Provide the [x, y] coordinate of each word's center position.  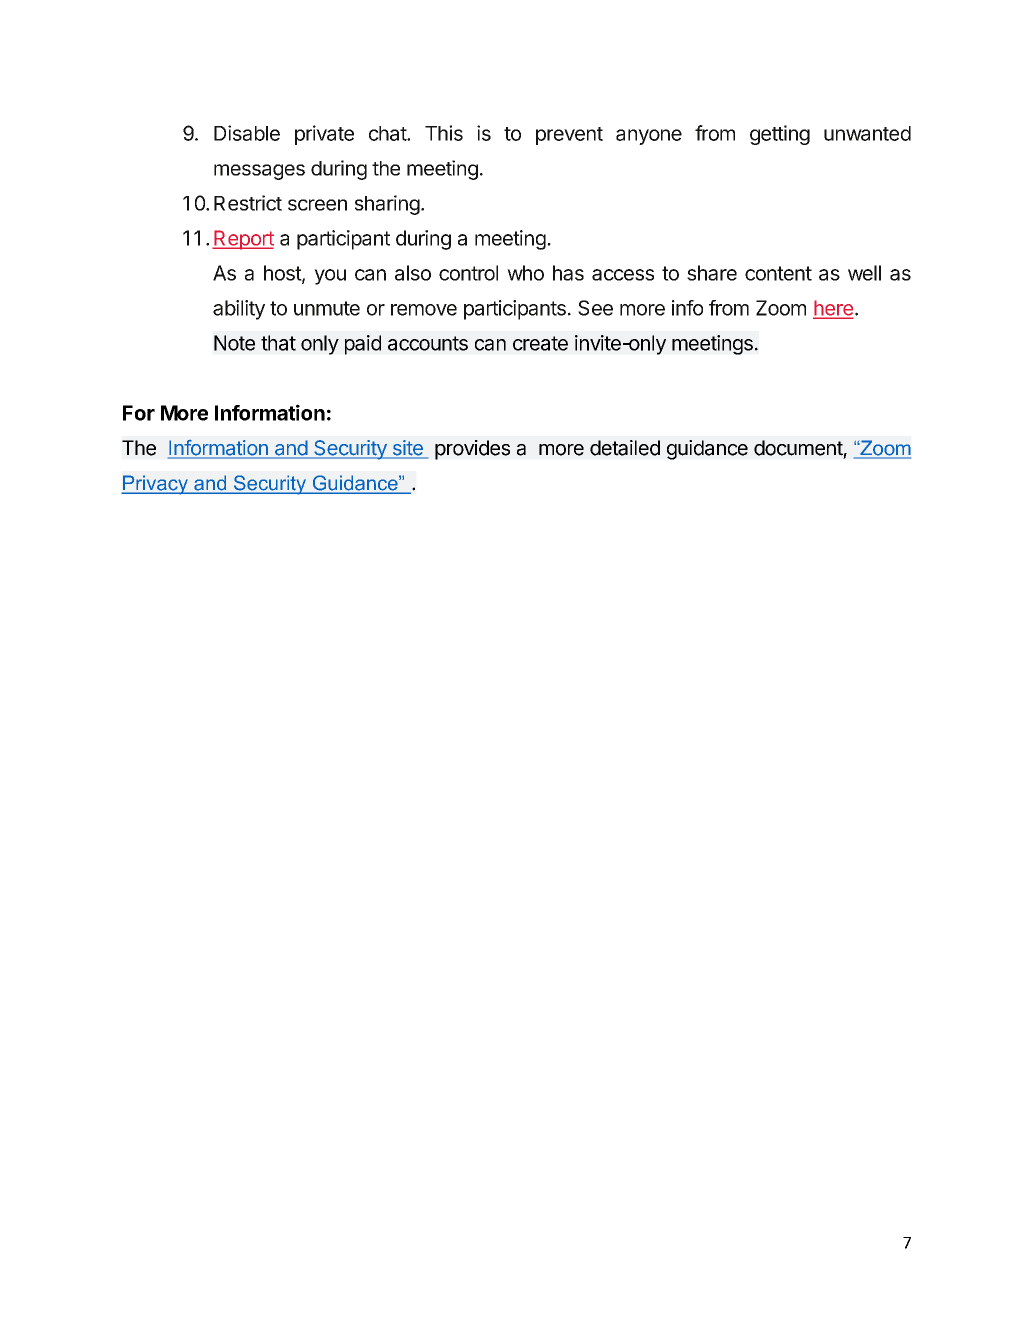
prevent [569, 136]
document [798, 448]
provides [472, 450]
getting [780, 135]
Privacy [155, 485]
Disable [247, 133]
